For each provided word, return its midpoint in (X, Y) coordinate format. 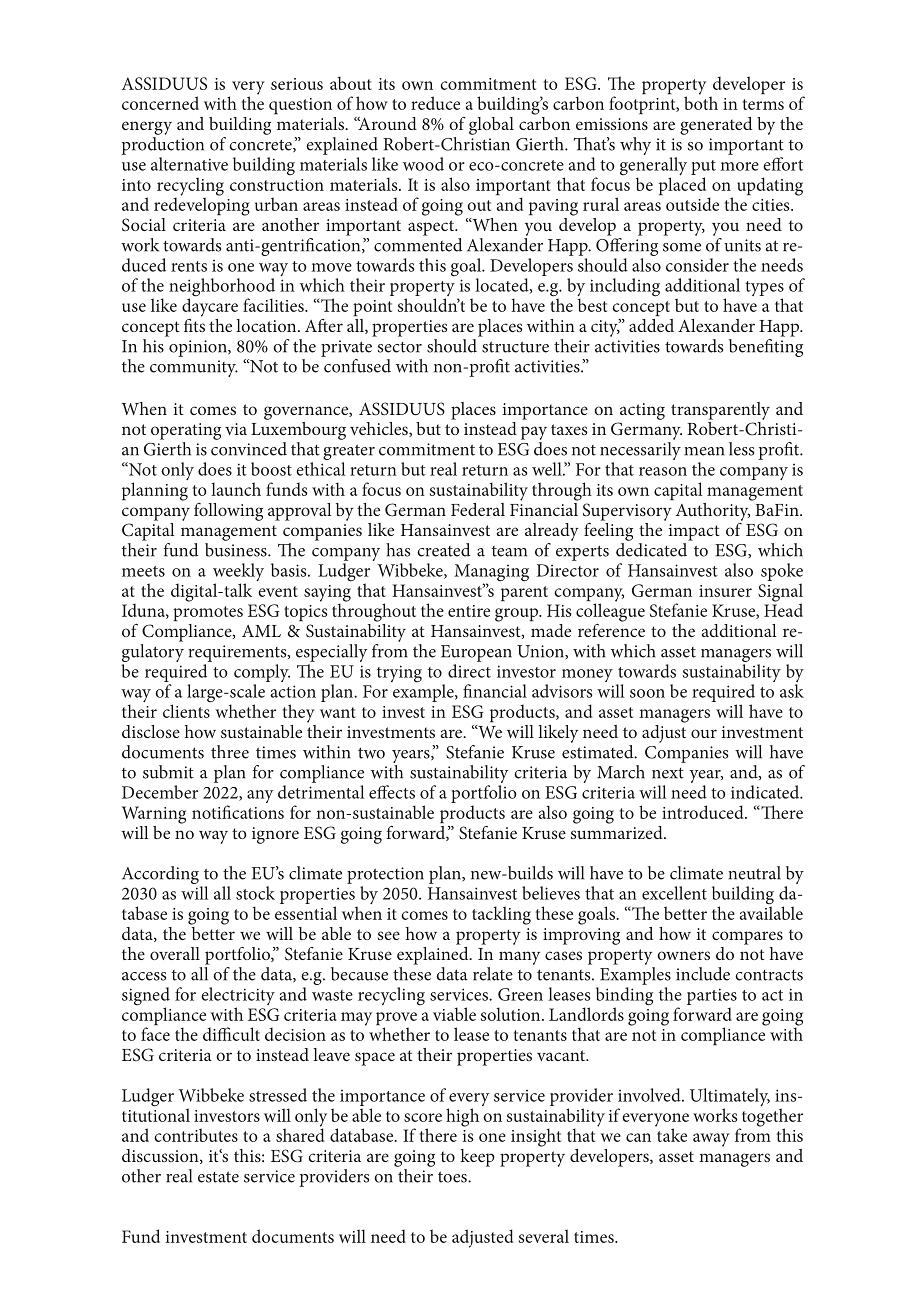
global (491, 126)
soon (647, 693)
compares (747, 938)
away (711, 1140)
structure (515, 347)
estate (218, 1177)
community (194, 368)
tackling (501, 915)
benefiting (766, 346)
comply (262, 674)
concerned (160, 103)
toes (453, 1177)
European (476, 653)
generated (716, 126)
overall (175, 953)
